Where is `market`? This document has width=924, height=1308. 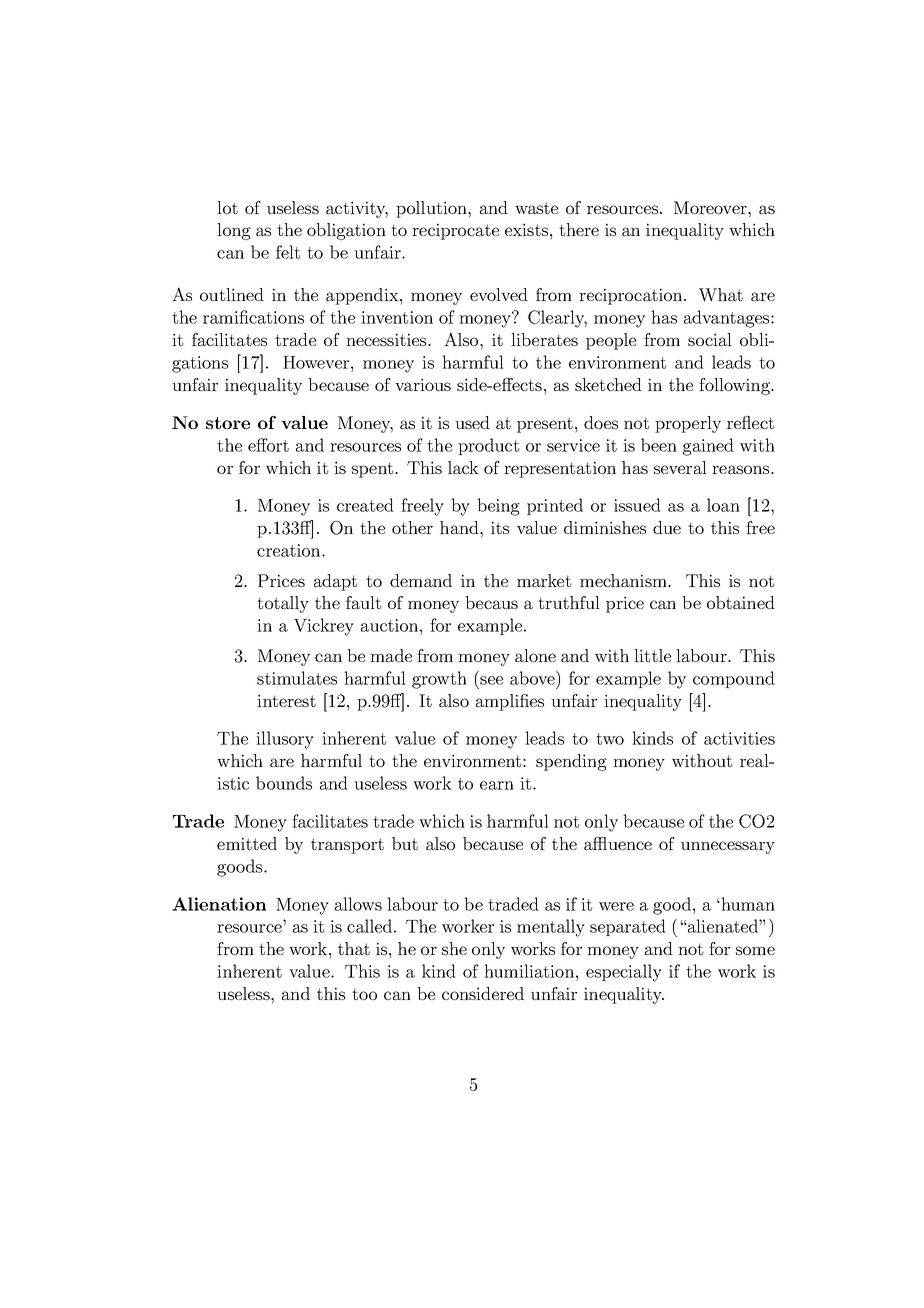 market is located at coordinates (544, 580).
